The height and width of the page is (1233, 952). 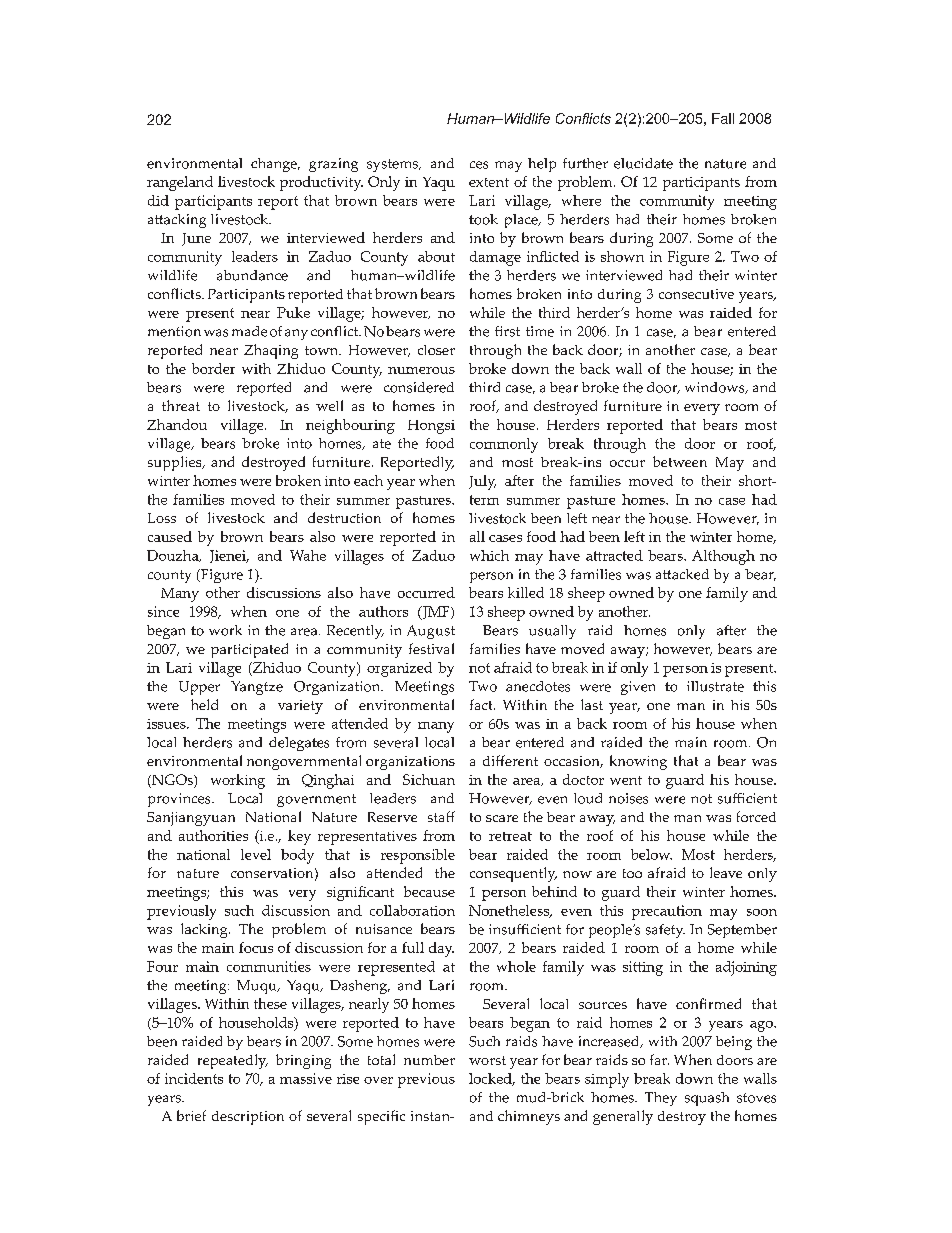 What do you see at coordinates (723, 118) in the page?
I see `Fall` at bounding box center [723, 118].
